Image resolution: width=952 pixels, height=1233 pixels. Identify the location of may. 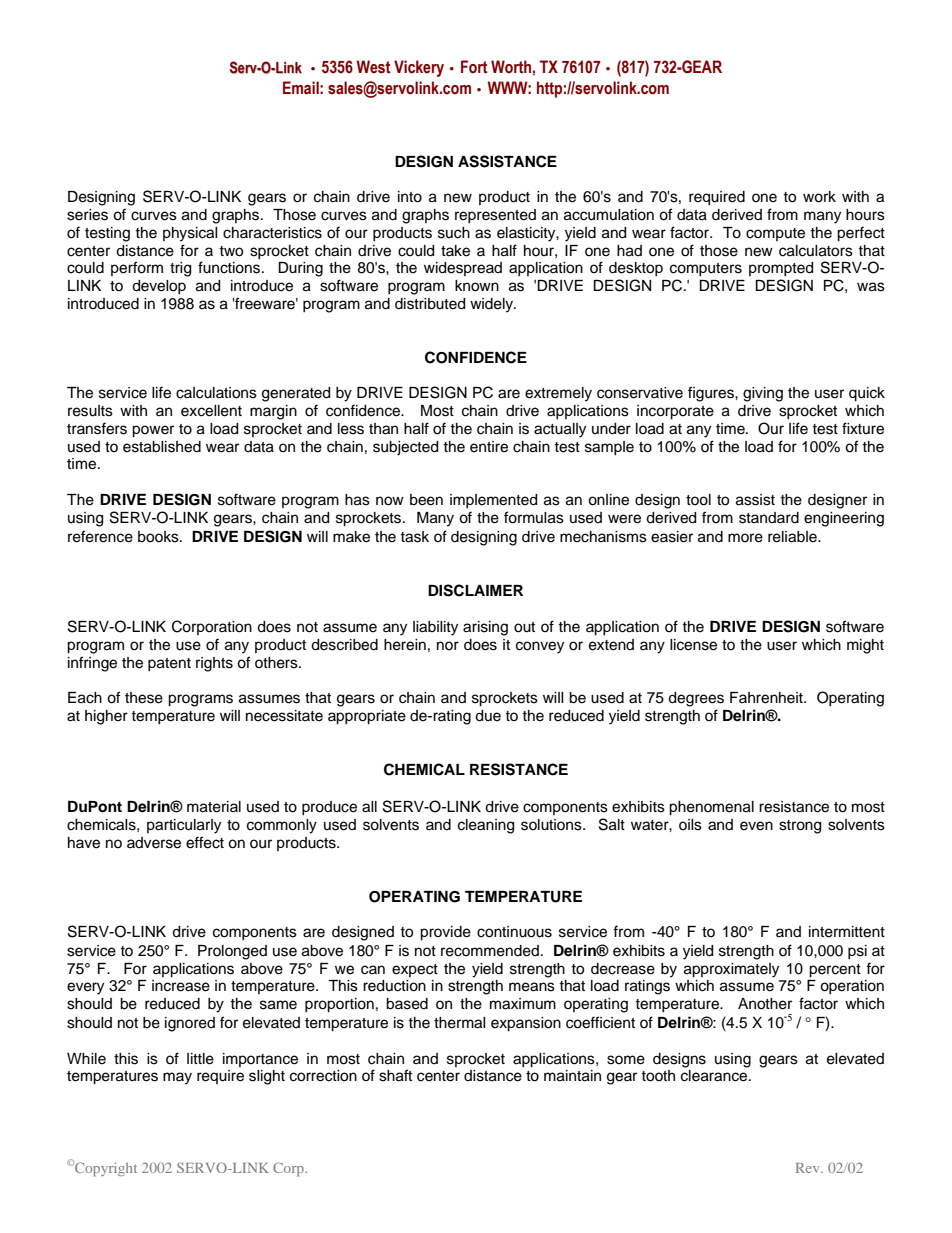
(177, 1078).
